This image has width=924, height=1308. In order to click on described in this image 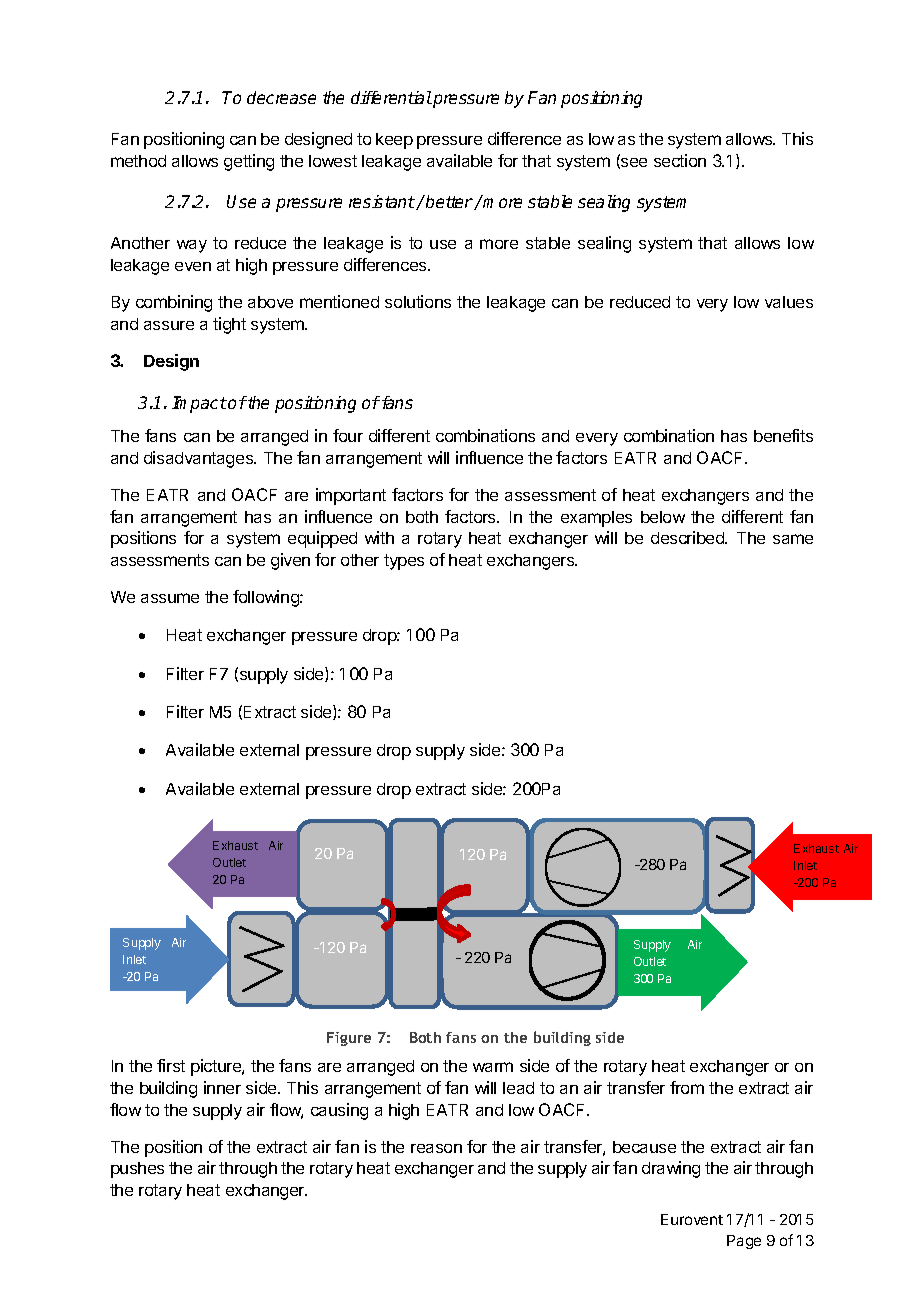, I will do `click(688, 537)`.
